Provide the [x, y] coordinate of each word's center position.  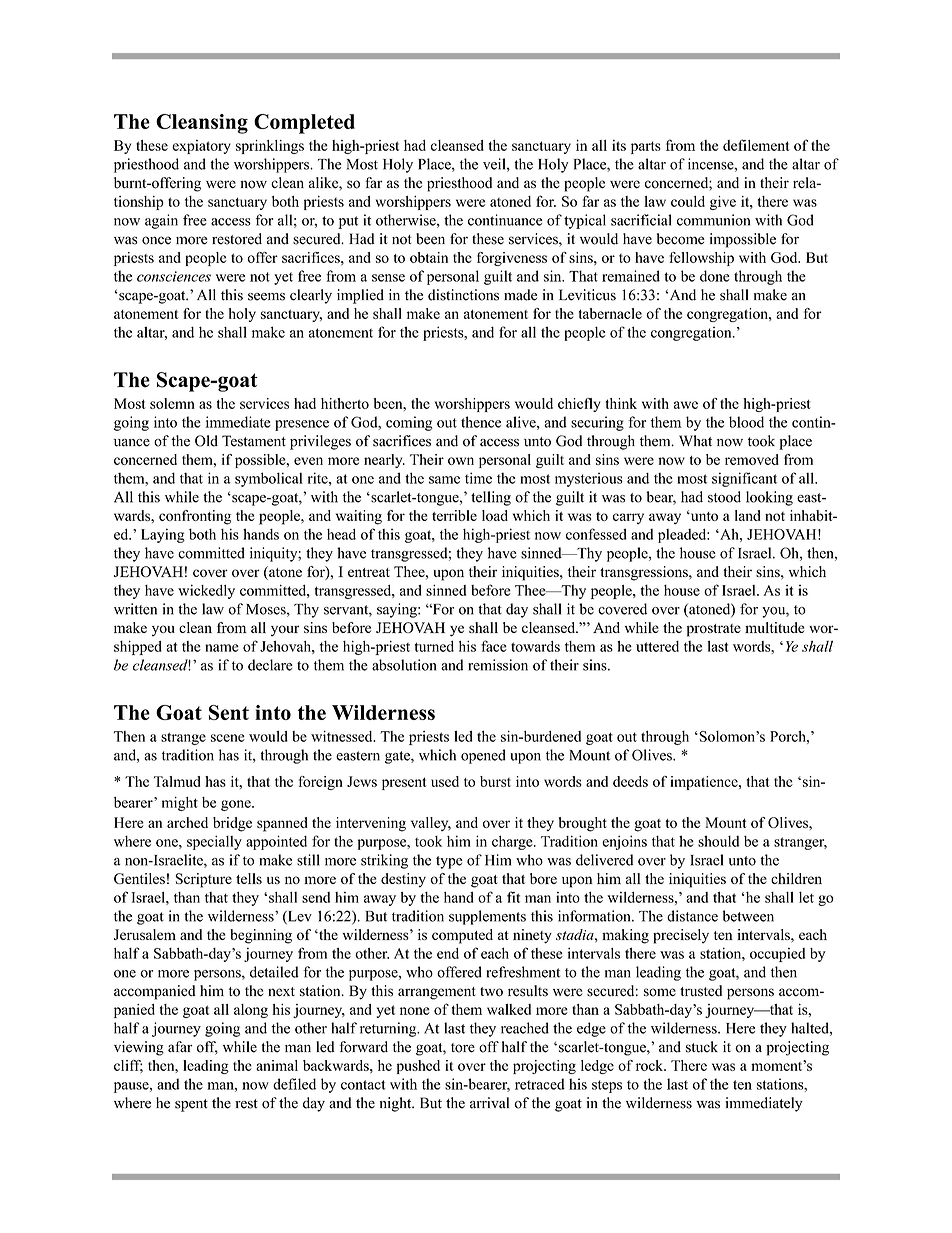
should [718, 841]
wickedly [206, 591]
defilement [756, 145]
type [449, 862]
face [494, 646]
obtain [429, 257]
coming [409, 423]
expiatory [201, 147]
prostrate [714, 630]
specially [214, 842]
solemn [172, 403]
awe [686, 405]
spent [191, 1105]
